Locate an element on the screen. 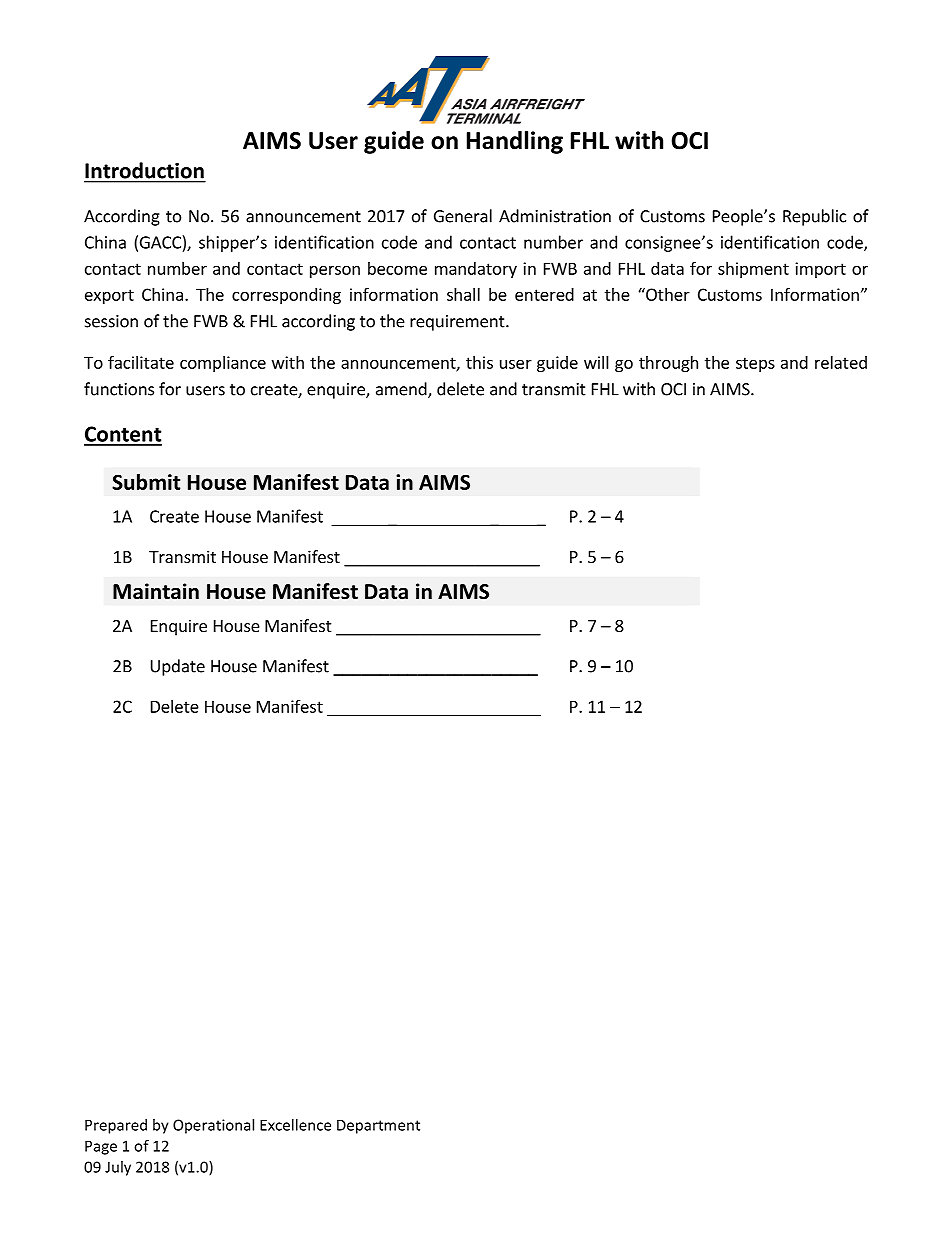 The image size is (952, 1233). Department is located at coordinates (378, 1126).
